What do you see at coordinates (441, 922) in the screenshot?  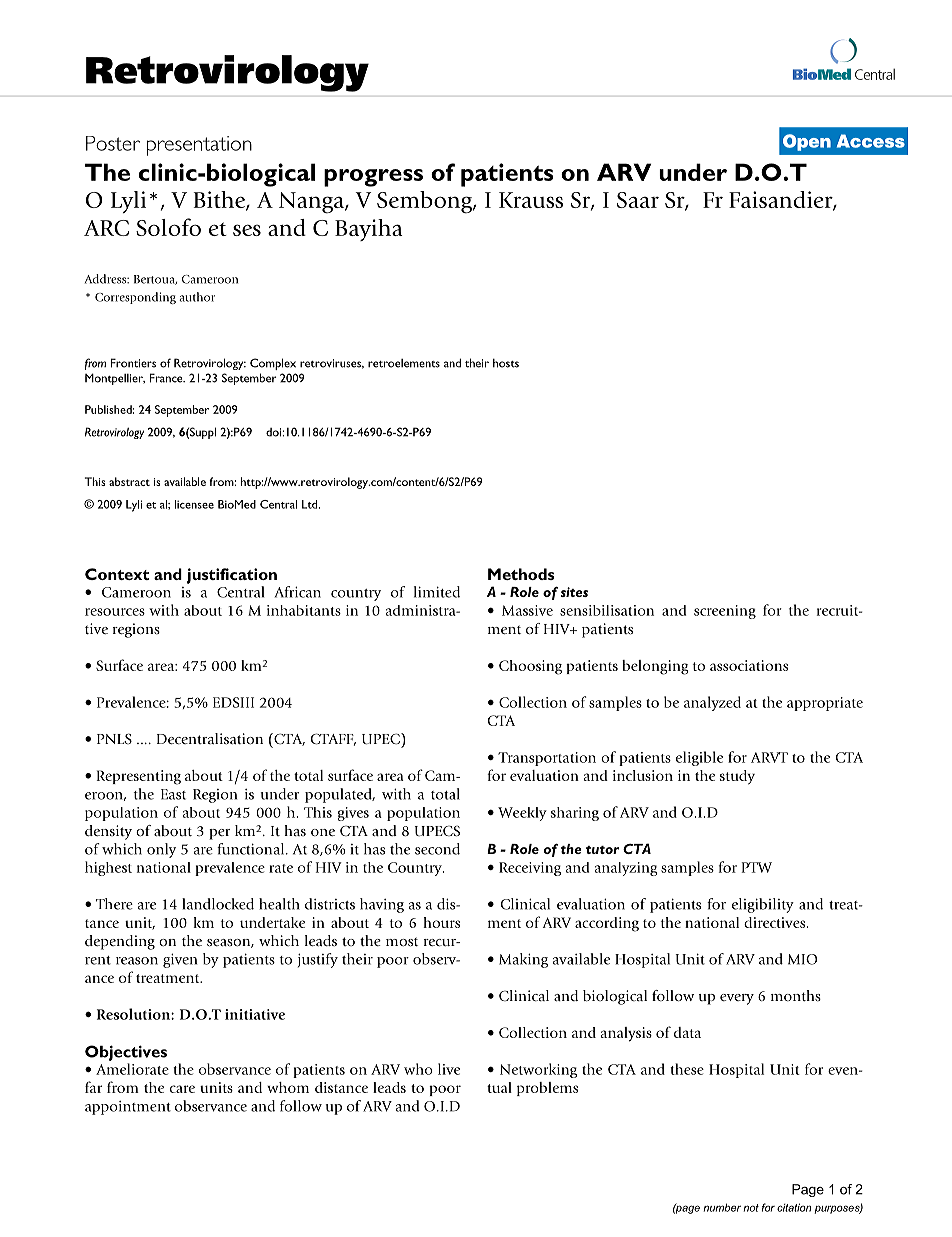 I see `hours` at bounding box center [441, 922].
